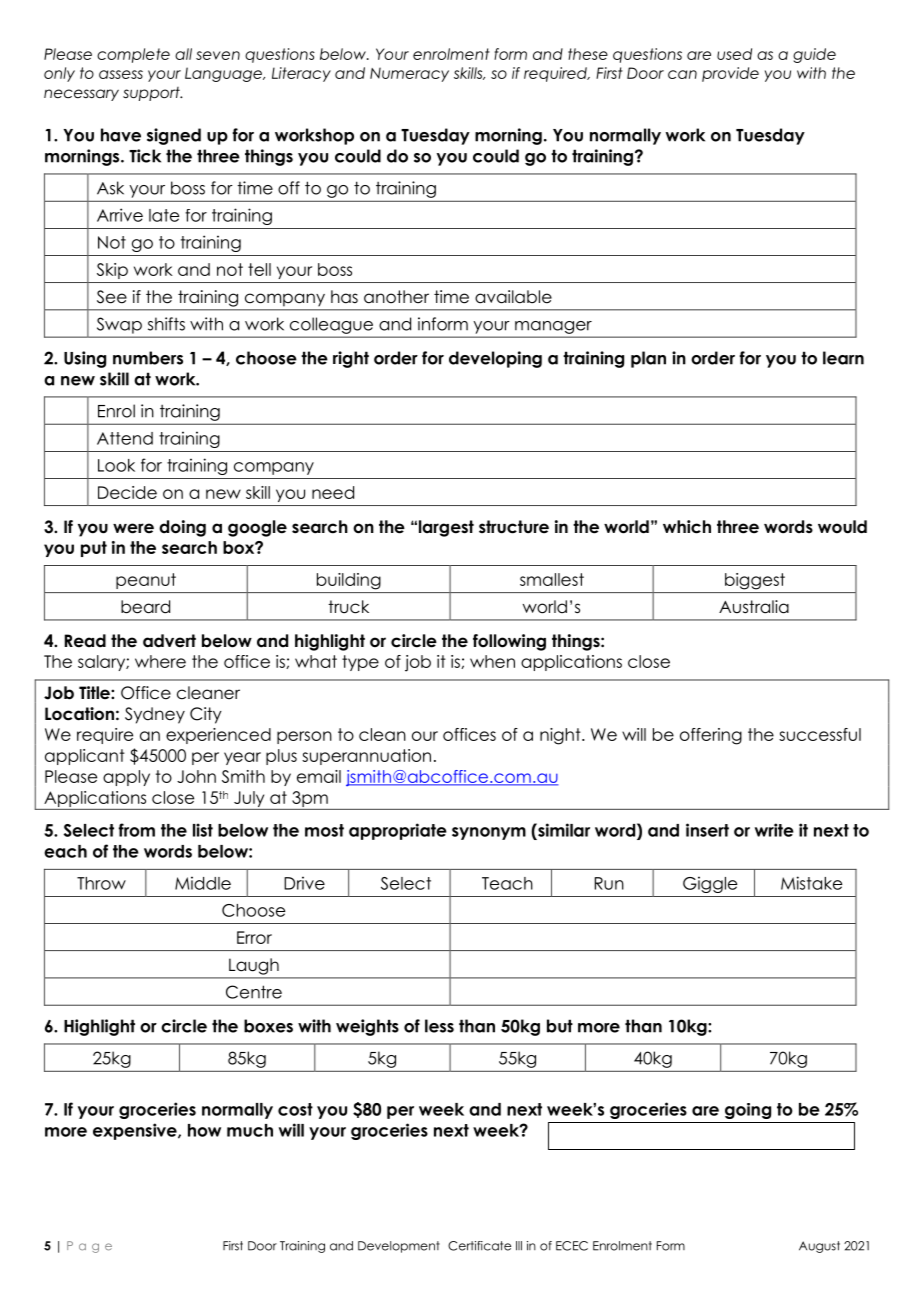 The height and width of the screenshot is (1308, 924). What do you see at coordinates (136, 1131) in the screenshot?
I see `expensive` at bounding box center [136, 1131].
